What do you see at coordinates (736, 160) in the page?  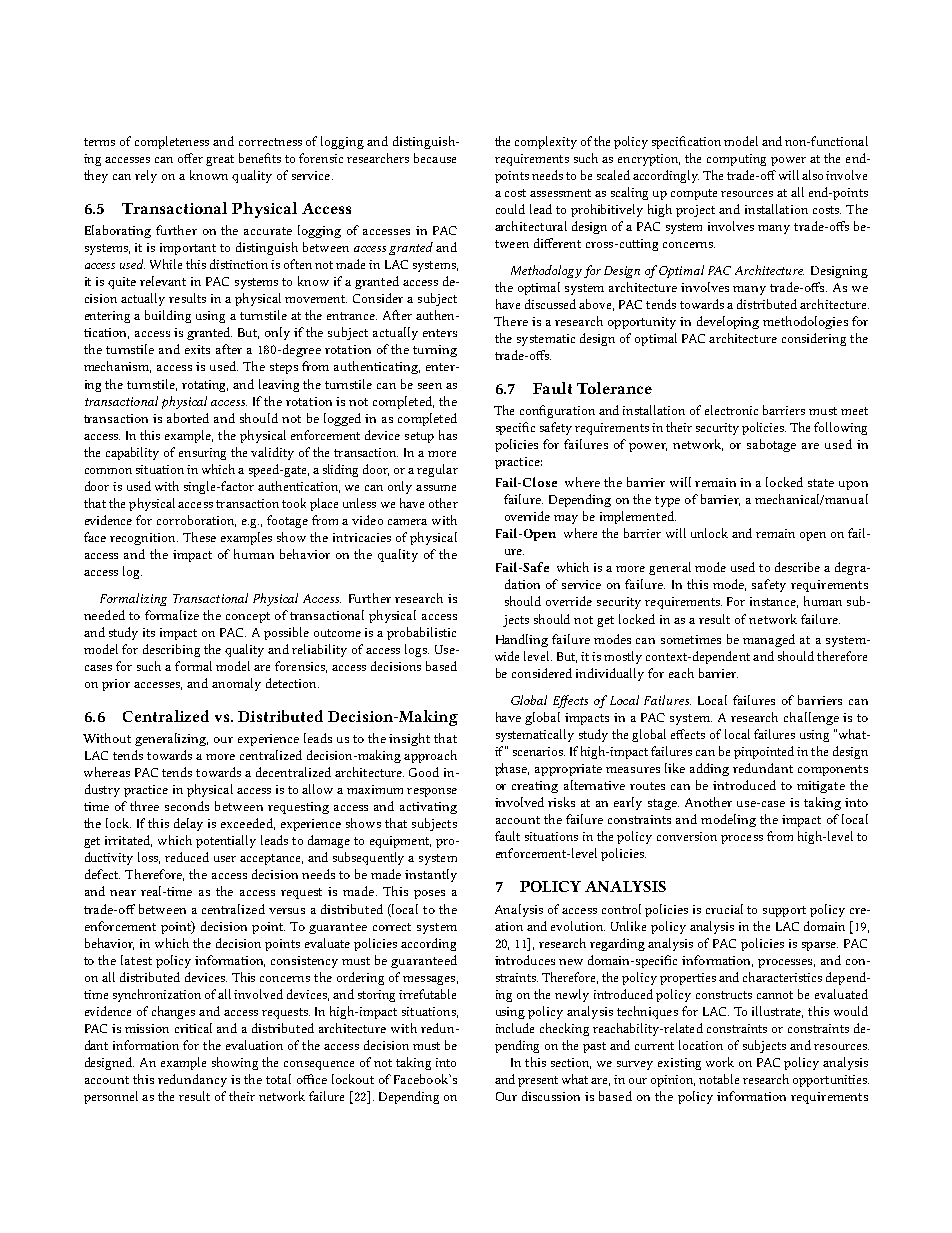 I see `computing` at bounding box center [736, 160].
